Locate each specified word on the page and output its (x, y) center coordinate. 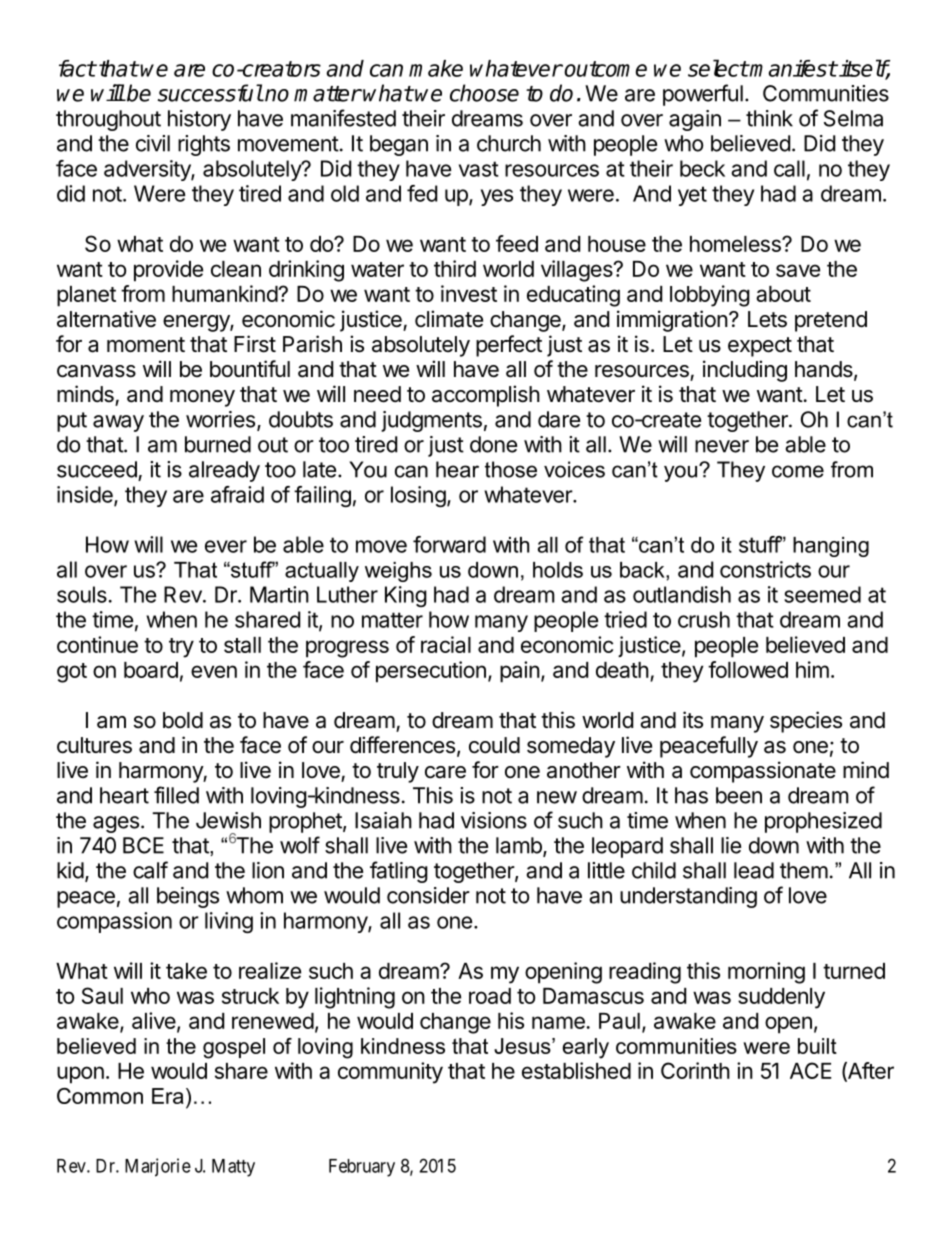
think (769, 118)
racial (446, 644)
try (181, 648)
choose (484, 93)
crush (704, 619)
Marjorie (158, 1167)
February (362, 1168)
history (199, 120)
